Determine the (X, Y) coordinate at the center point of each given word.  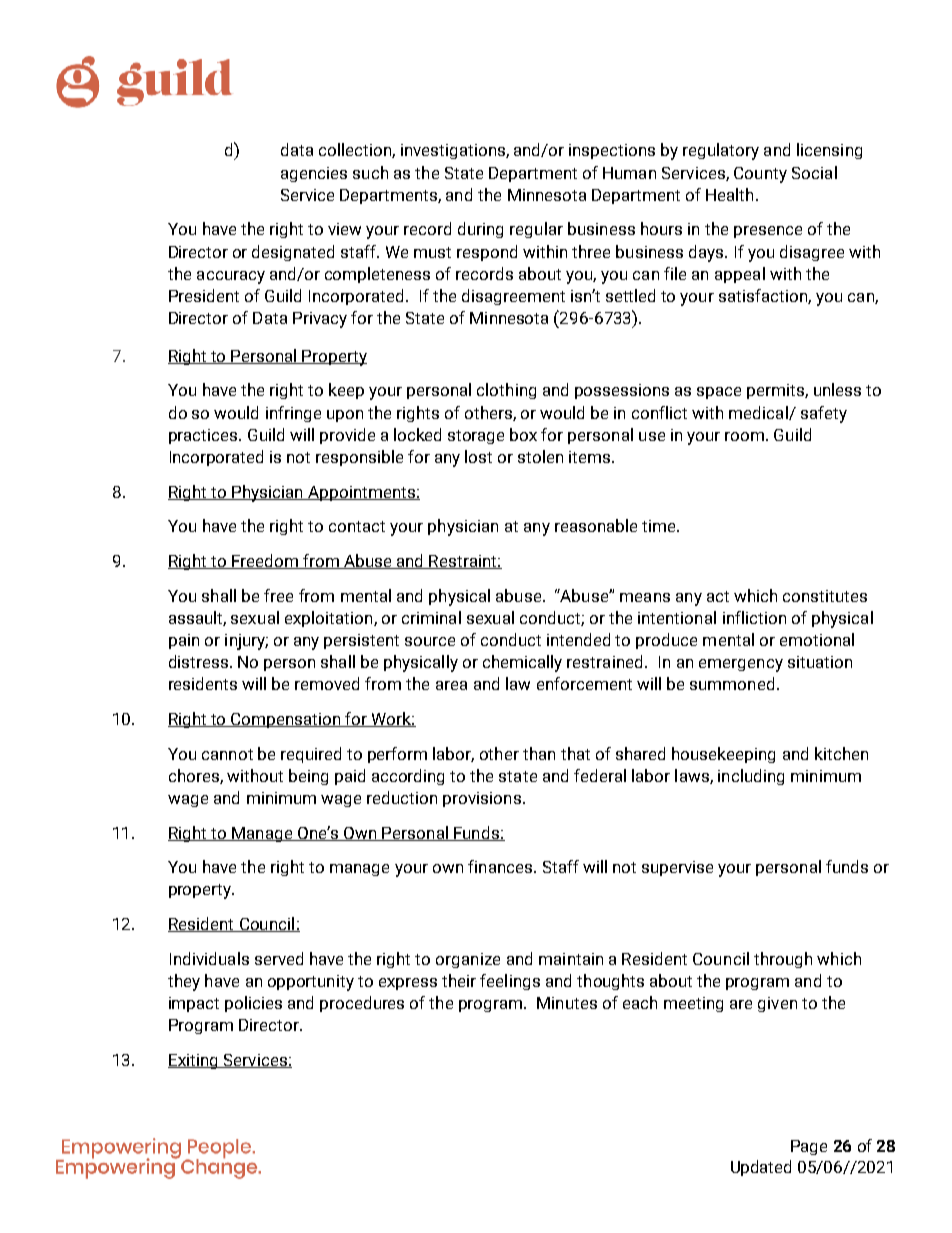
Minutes (567, 1003)
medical (759, 413)
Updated (761, 1168)
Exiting (194, 1061)
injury (246, 642)
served (279, 958)
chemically (522, 663)
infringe (293, 414)
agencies (314, 174)
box (523, 434)
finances (501, 866)
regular (536, 230)
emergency (741, 665)
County (760, 175)
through (783, 960)
